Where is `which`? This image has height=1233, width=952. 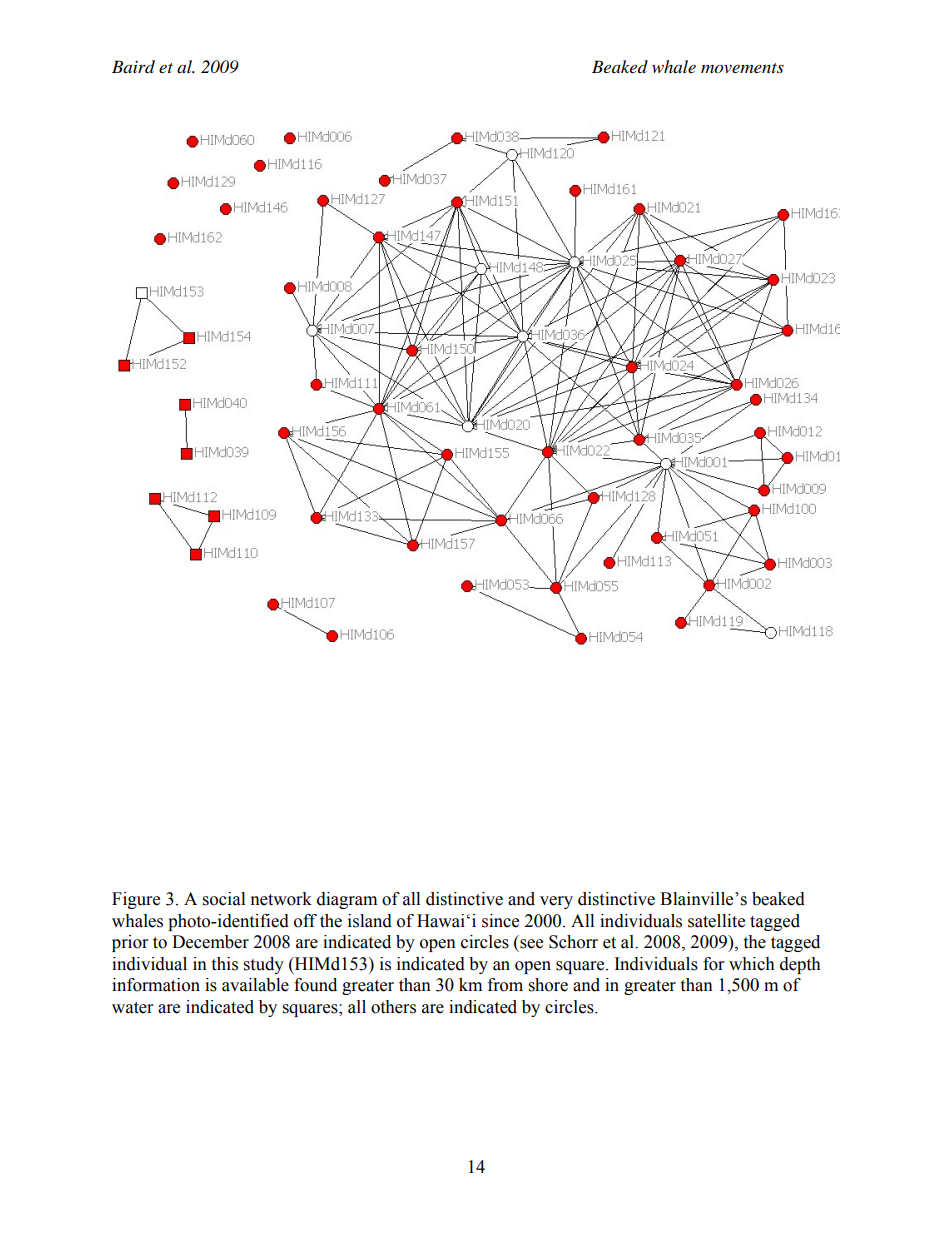 which is located at coordinates (752, 964).
